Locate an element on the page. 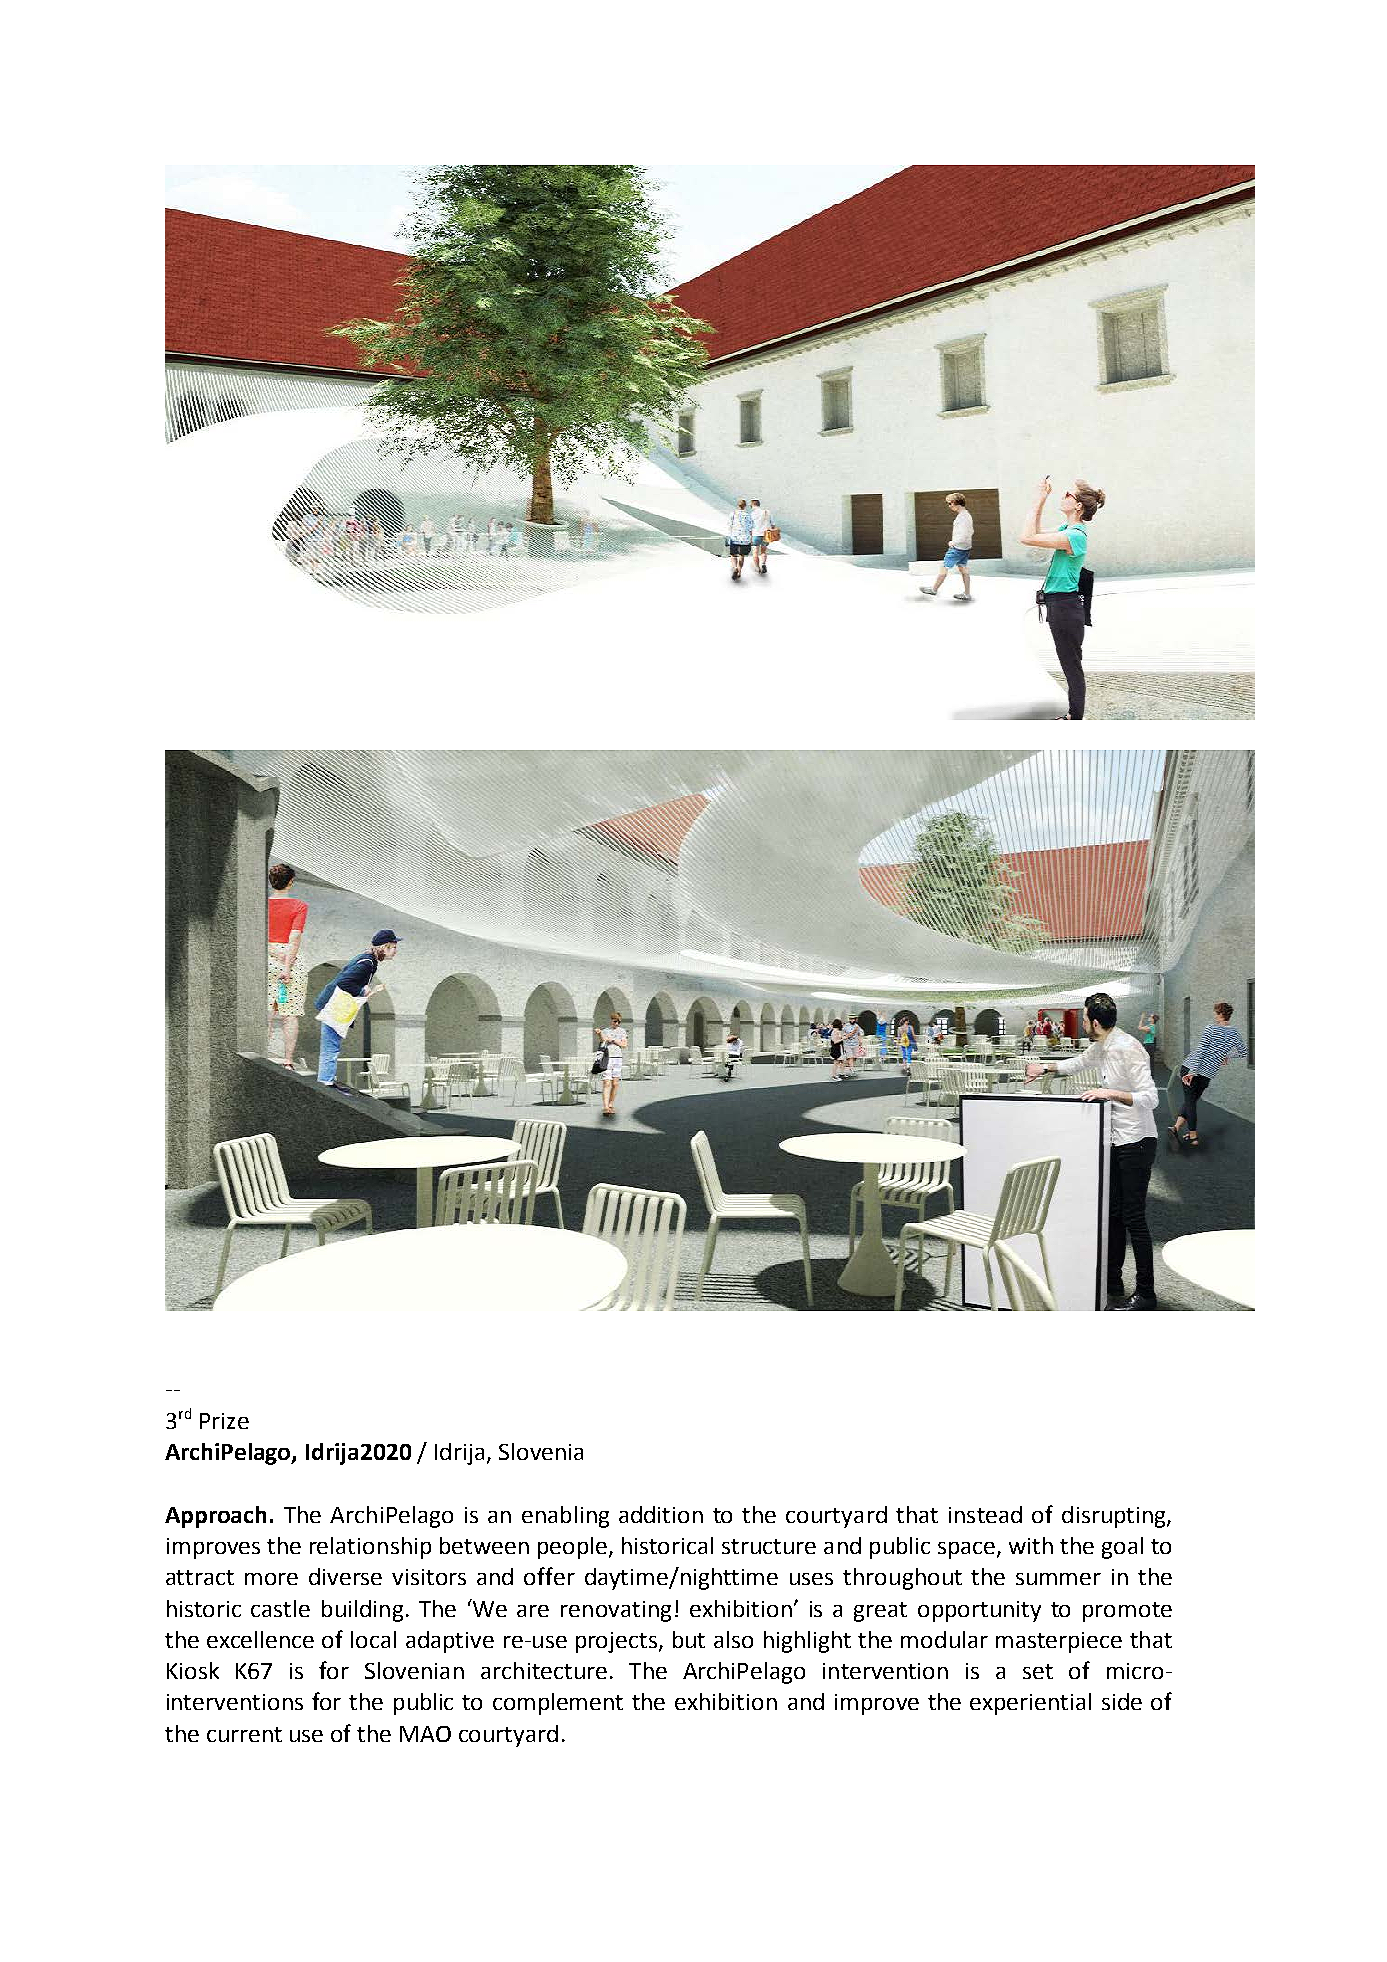 The width and height of the image is (1387, 1962). current is located at coordinates (244, 1734).
